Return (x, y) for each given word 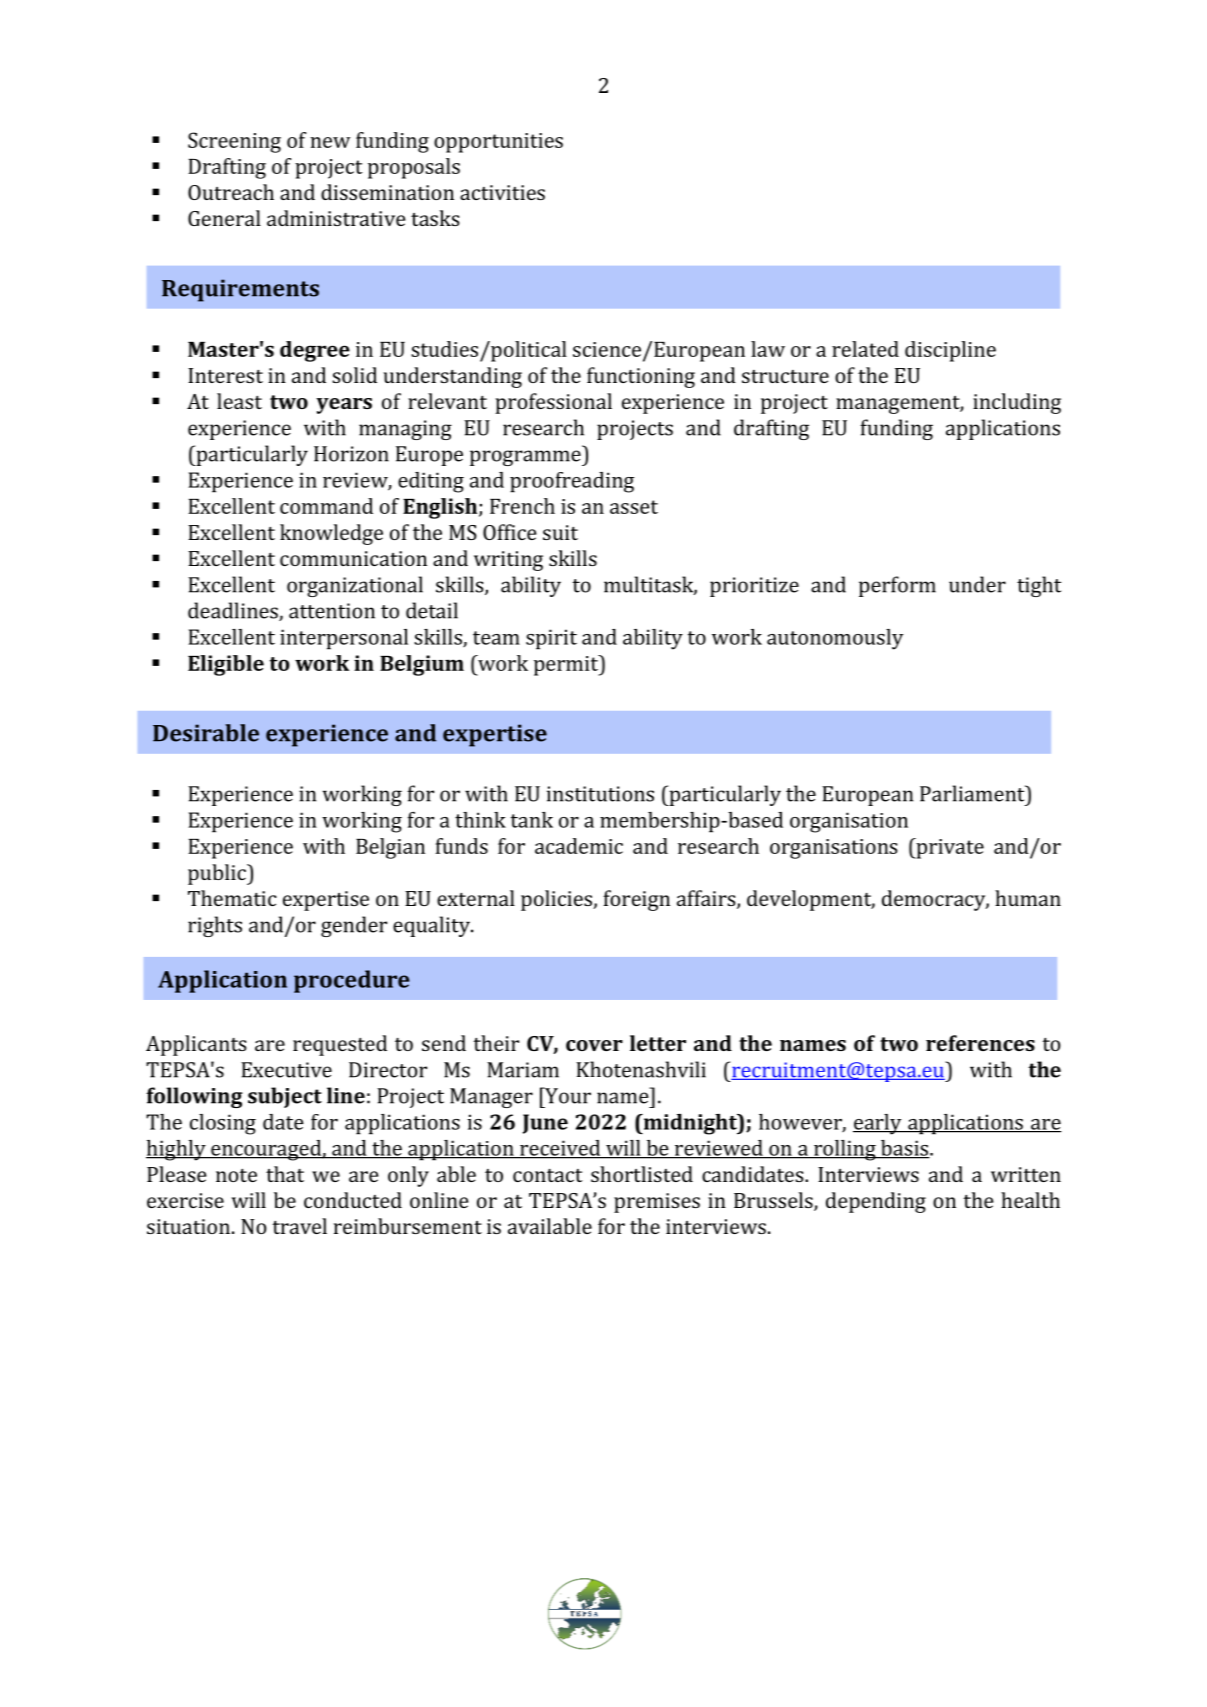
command (326, 506)
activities (502, 192)
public (218, 874)
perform (897, 586)
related (865, 349)
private (949, 848)
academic (579, 846)
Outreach (231, 192)
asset (634, 507)
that (285, 1174)
